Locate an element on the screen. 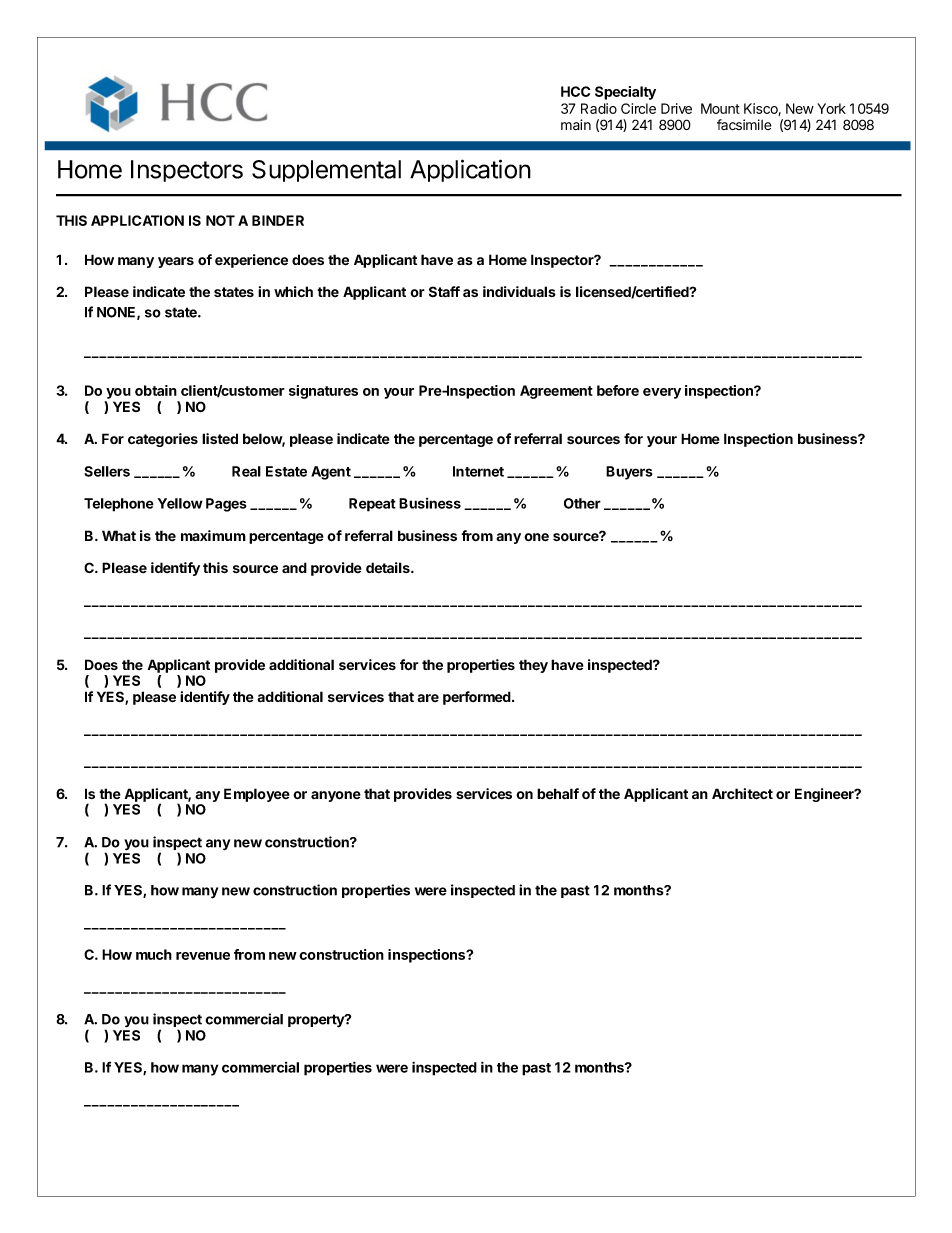  revenue is located at coordinates (203, 956).
